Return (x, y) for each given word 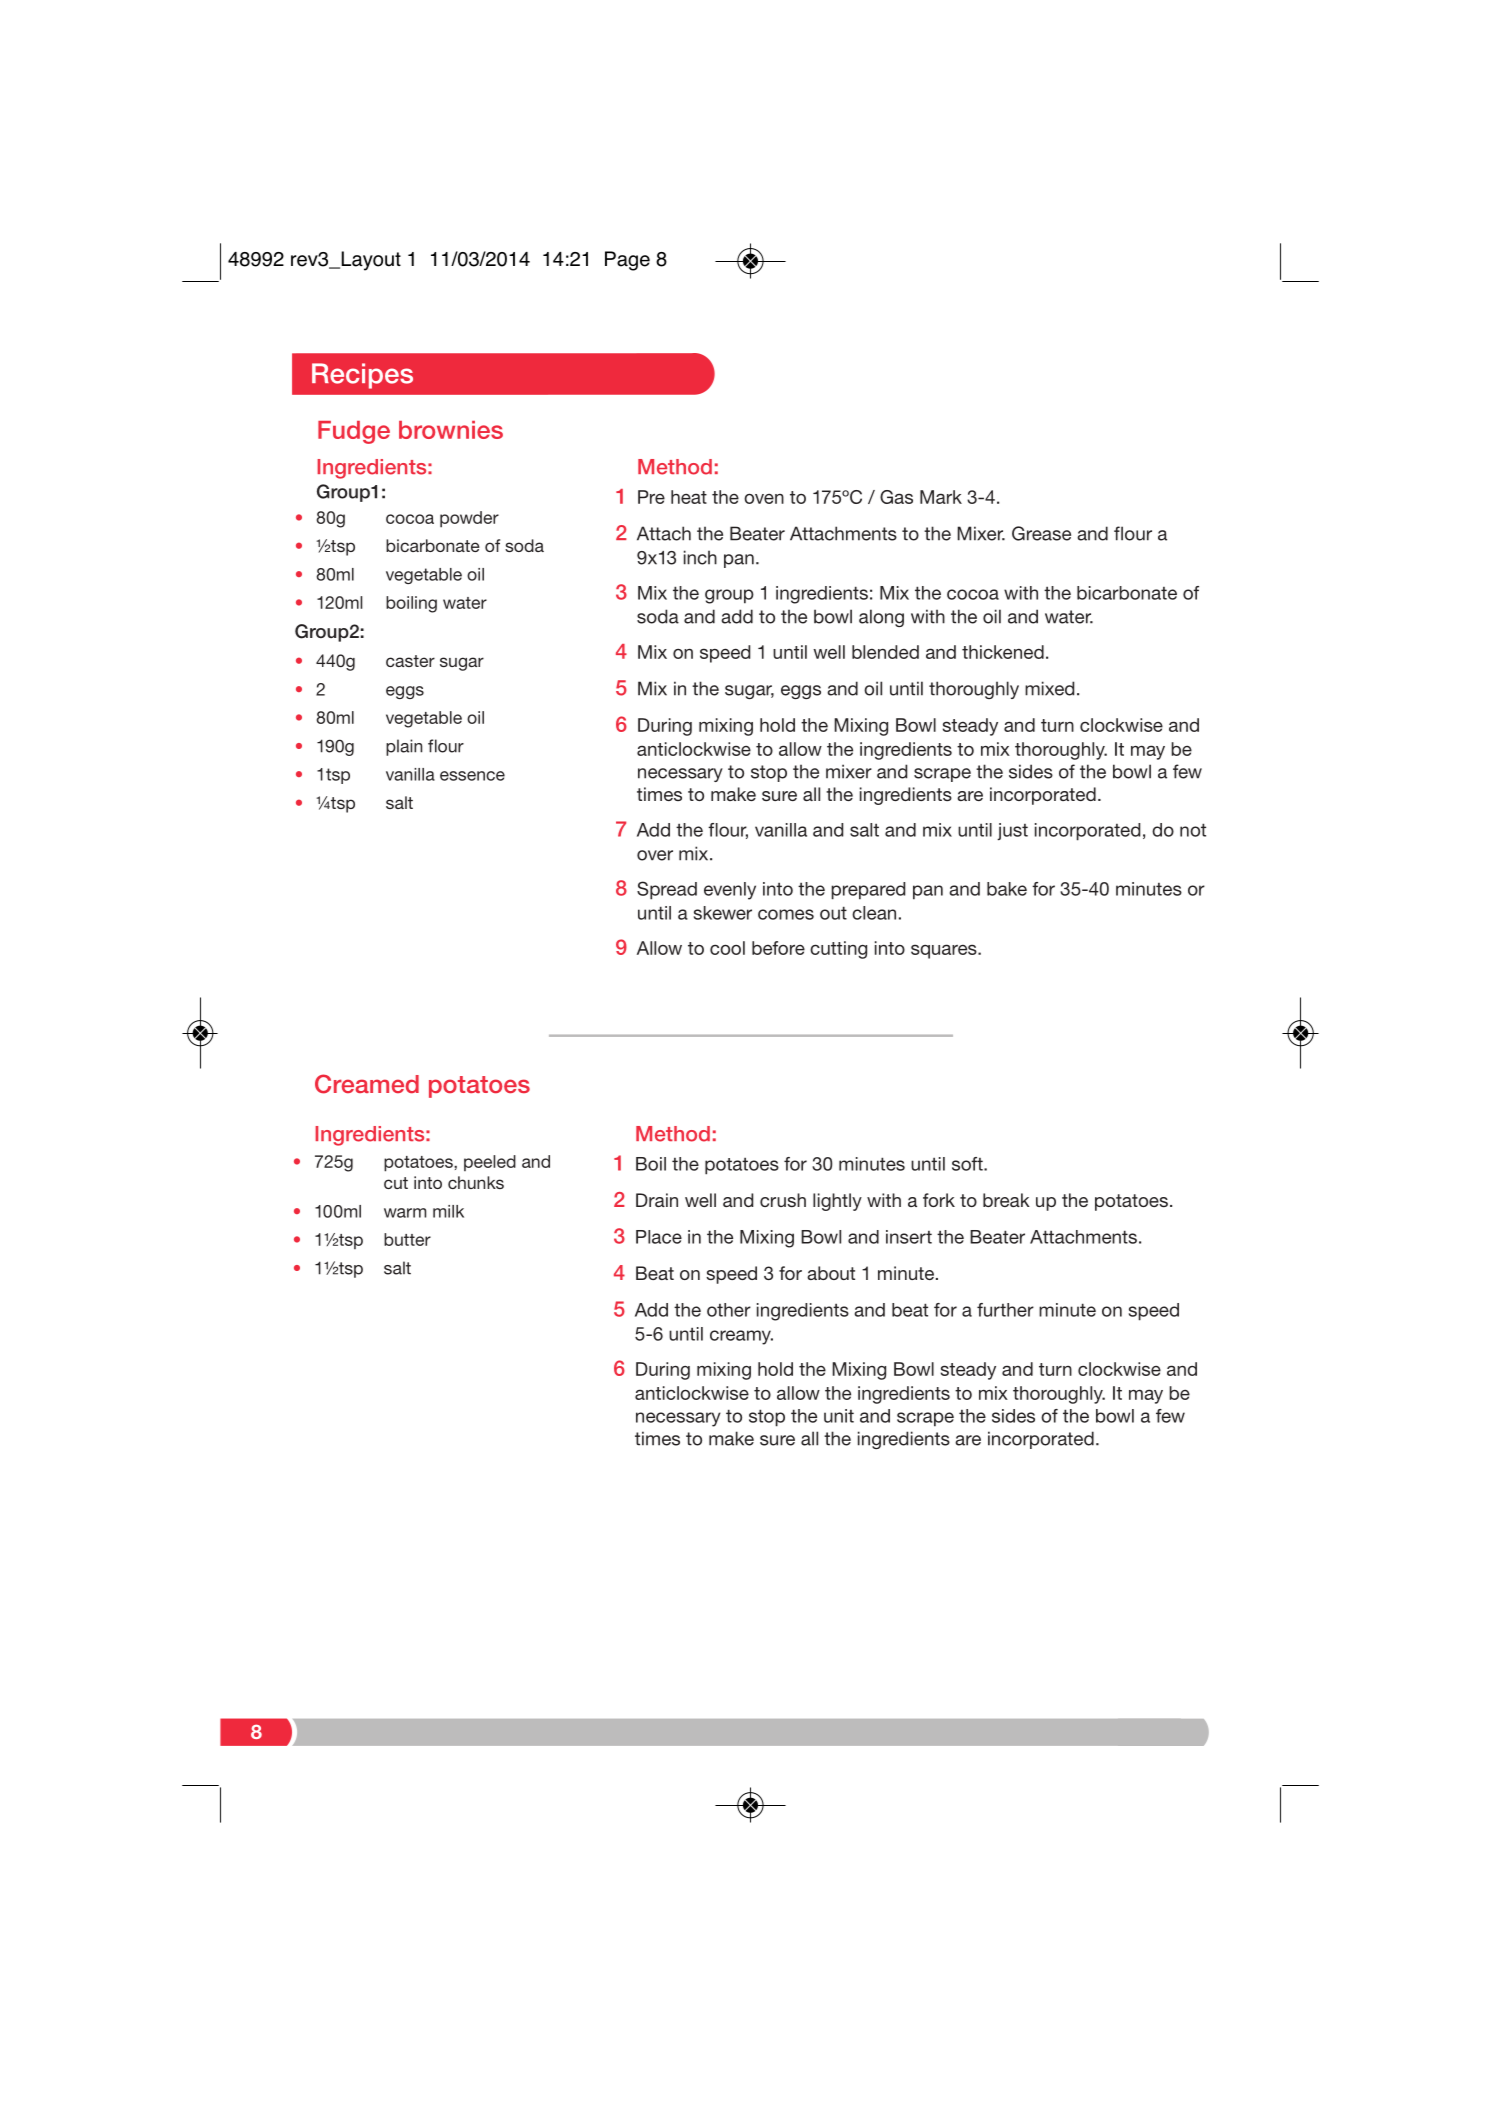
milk (448, 1211)
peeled (490, 1163)
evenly (730, 891)
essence (472, 776)
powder (469, 519)
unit (839, 1416)
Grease (1041, 533)
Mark (941, 497)
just (1012, 832)
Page (627, 261)
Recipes (362, 376)
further (1005, 1310)
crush (783, 1200)
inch (700, 557)
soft (968, 1164)
